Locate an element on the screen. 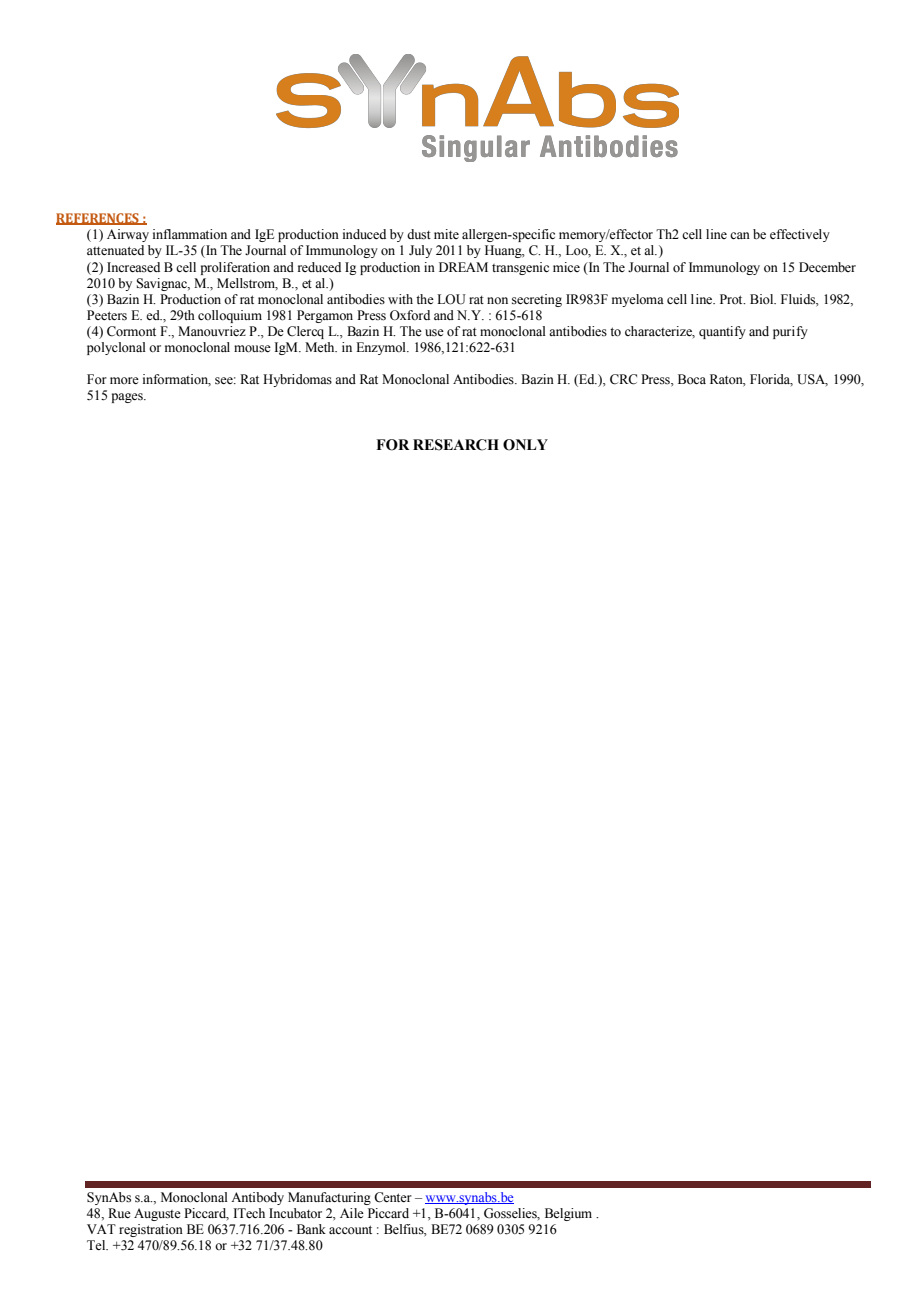 The image size is (924, 1308). Center is located at coordinates (393, 1197).
